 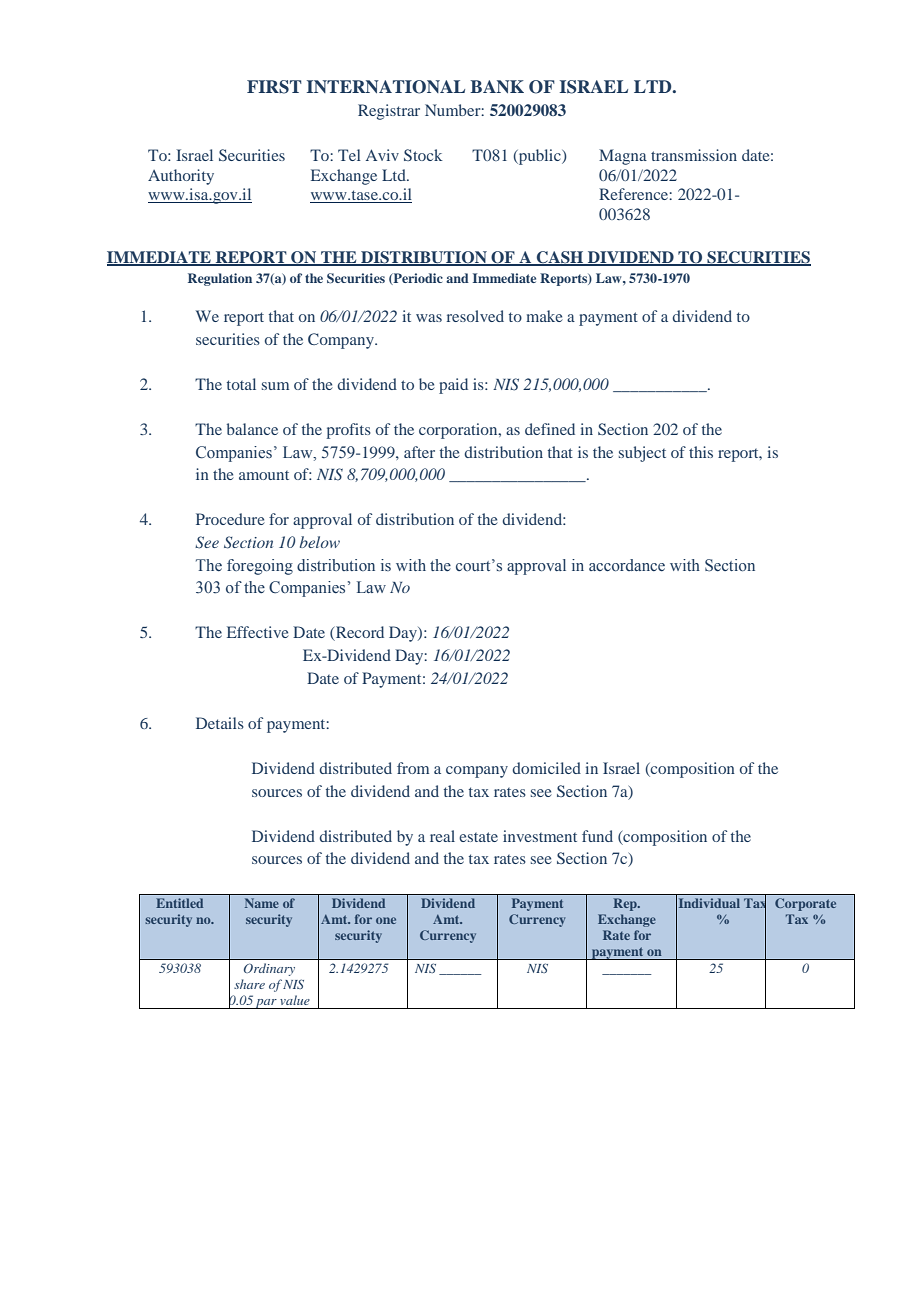 What do you see at coordinates (386, 920) in the image?
I see `one` at bounding box center [386, 920].
